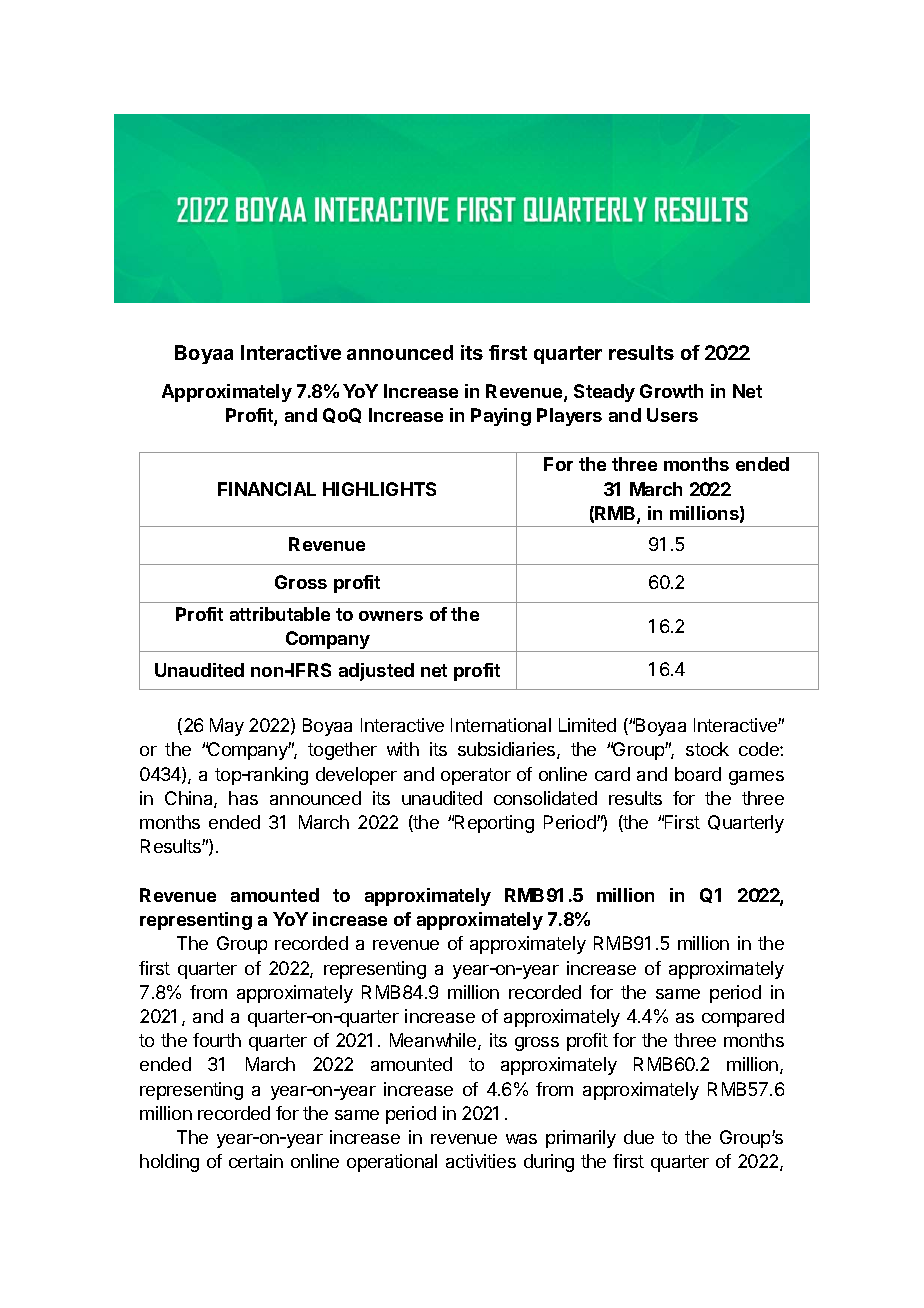  Describe the element at coordinates (707, 749) in the image. I see `stock` at that location.
